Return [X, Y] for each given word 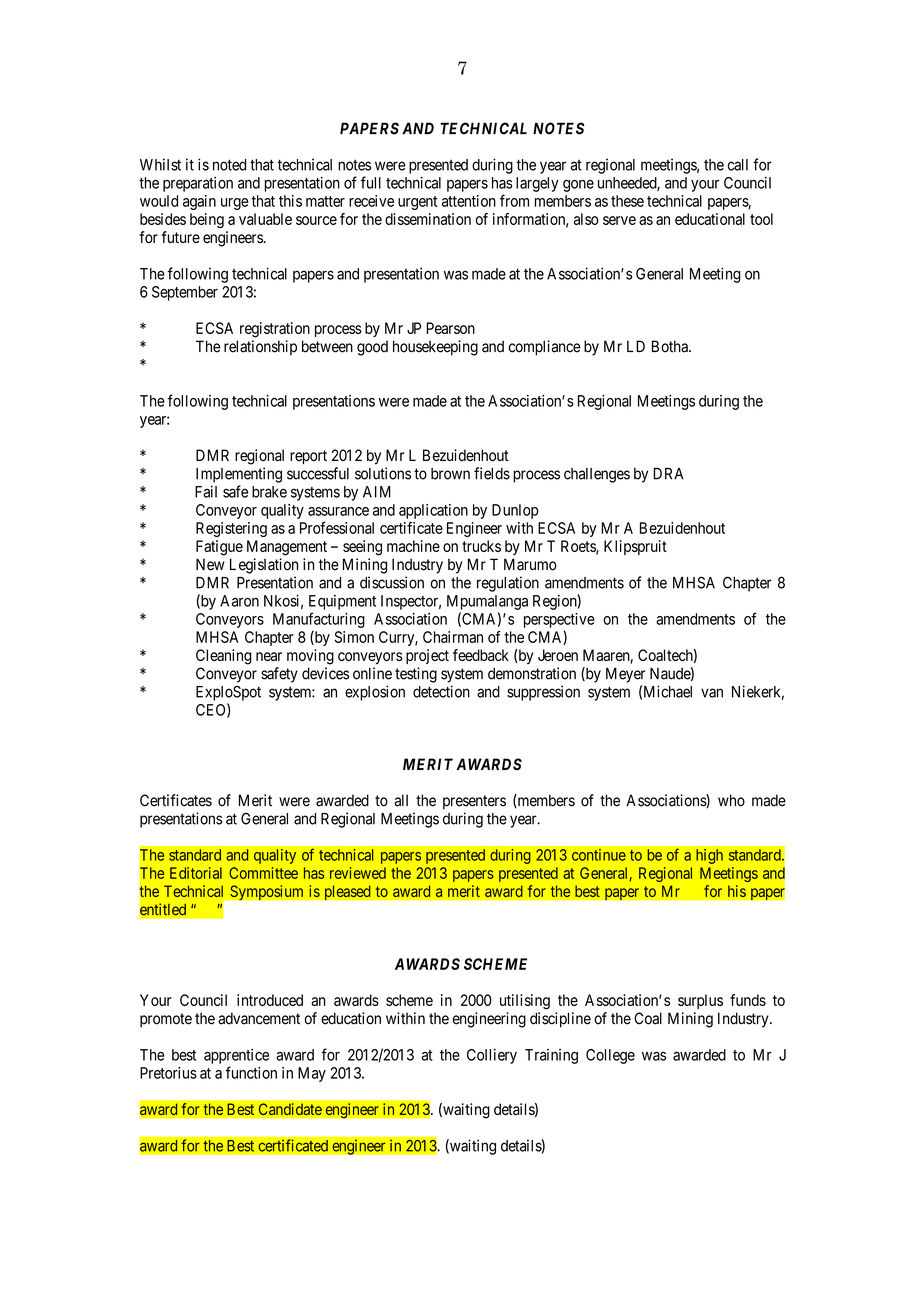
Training [551, 1056]
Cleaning [224, 657]
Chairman [453, 637]
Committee [263, 873]
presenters [474, 802]
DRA [668, 474]
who [731, 800]
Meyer [625, 675]
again [199, 202]
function [251, 1072]
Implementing [239, 475]
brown [450, 474]
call [737, 165]
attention [469, 201]
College [610, 1056]
